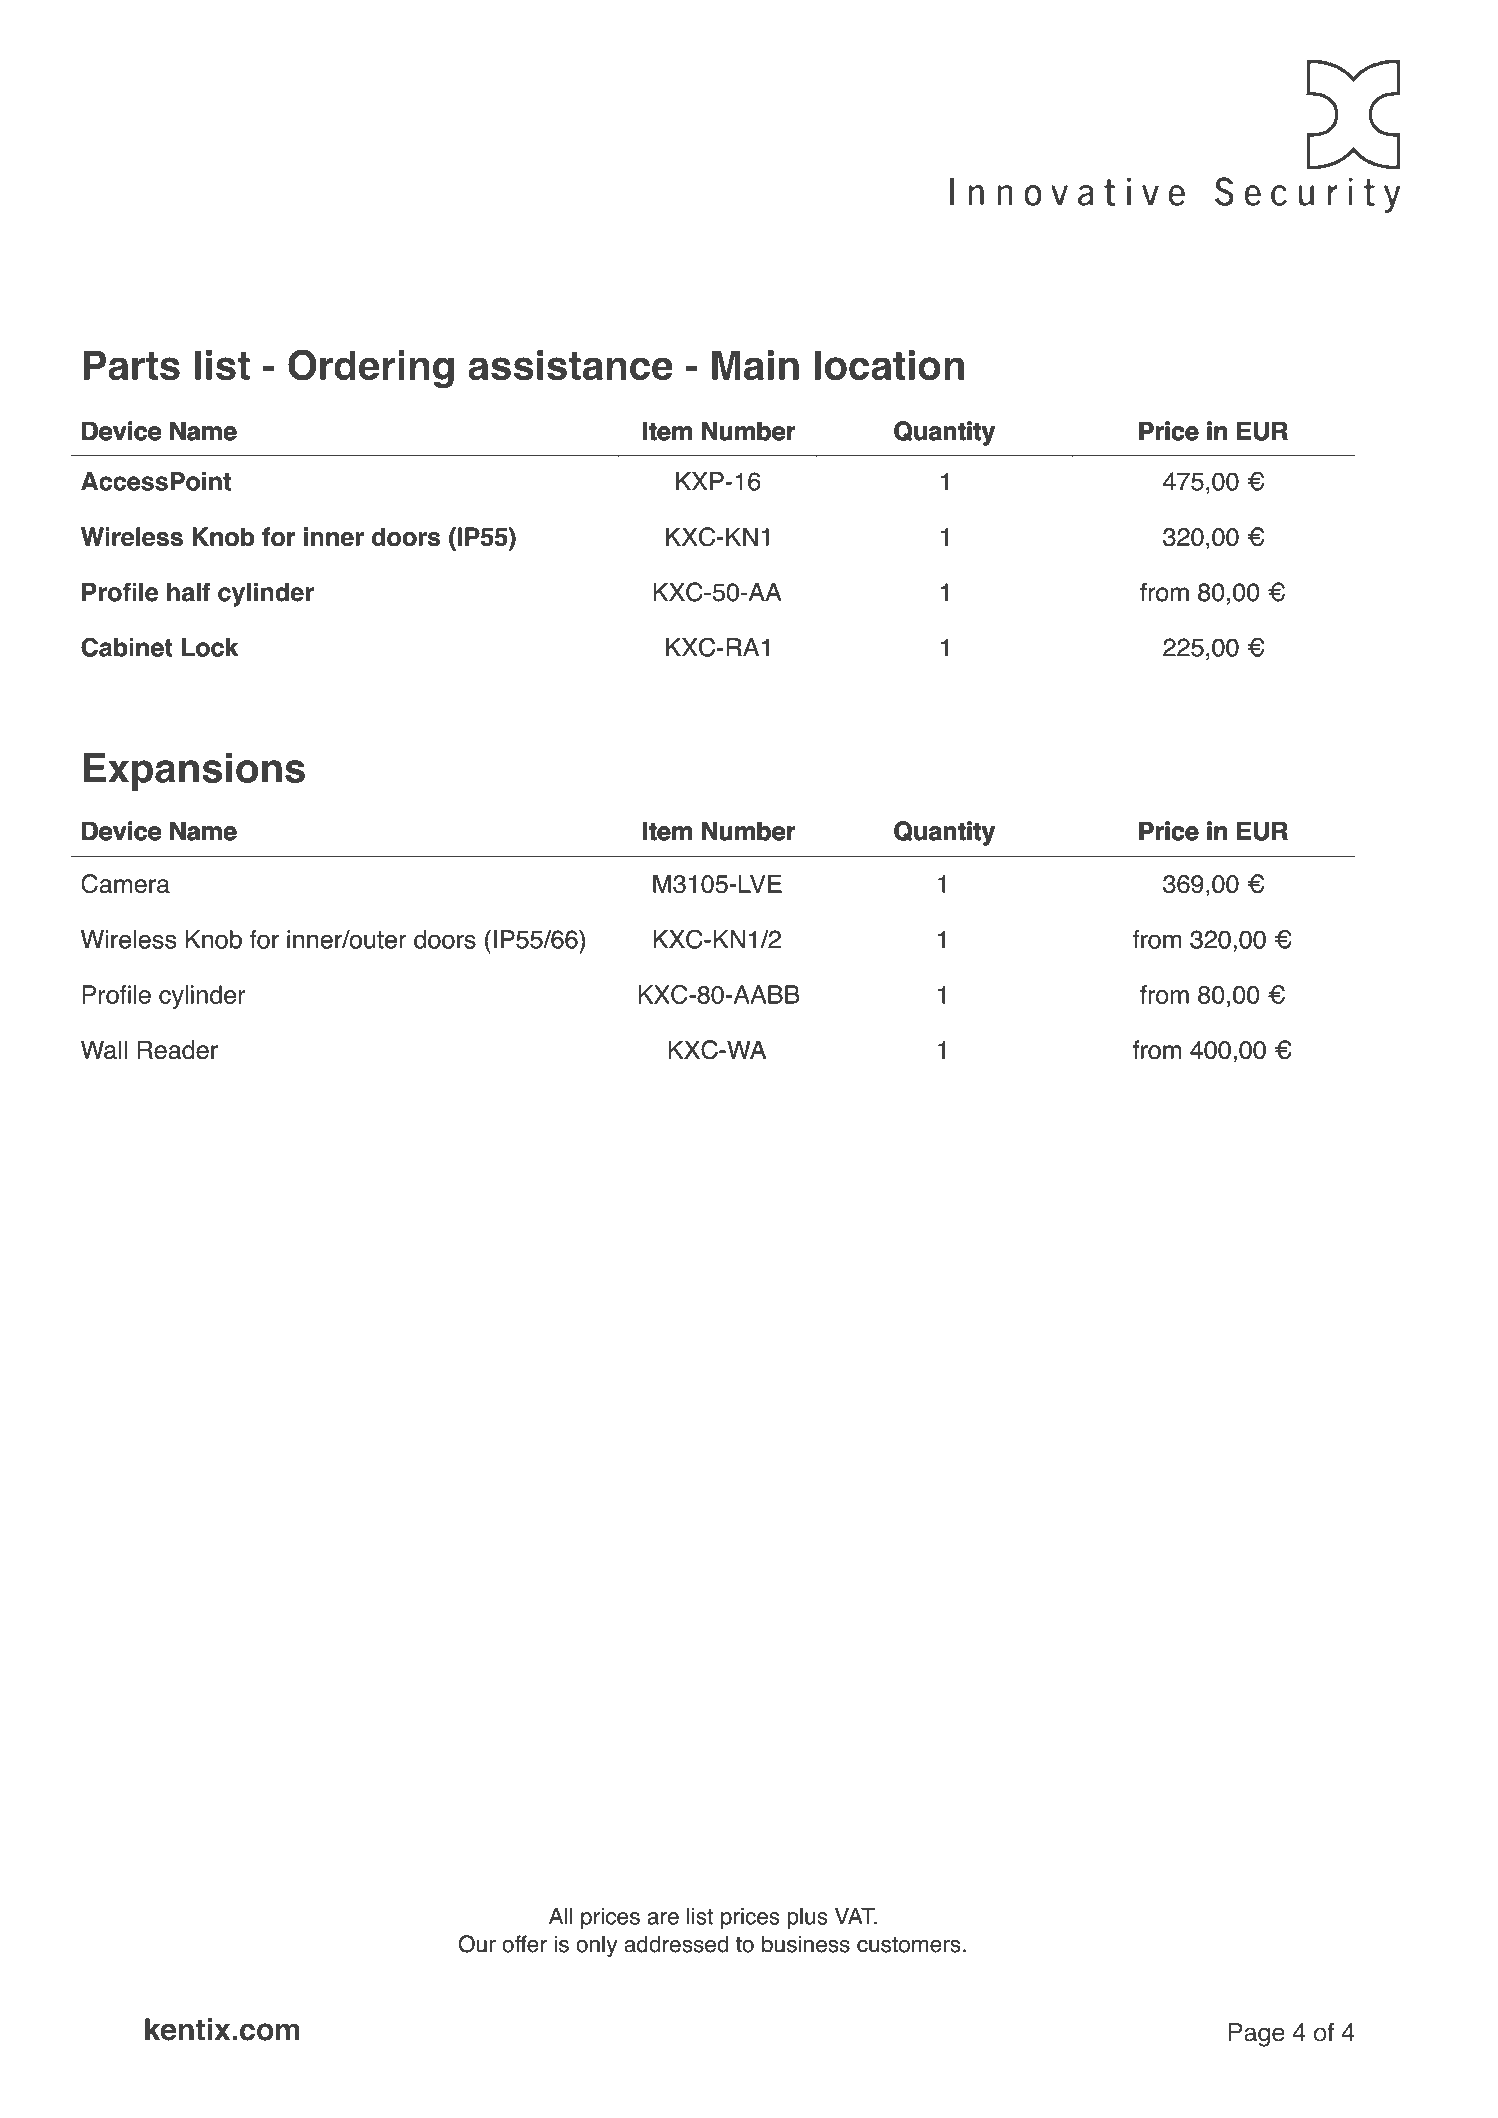  Describe the element at coordinates (889, 365) in the screenshot. I see `location` at that location.
